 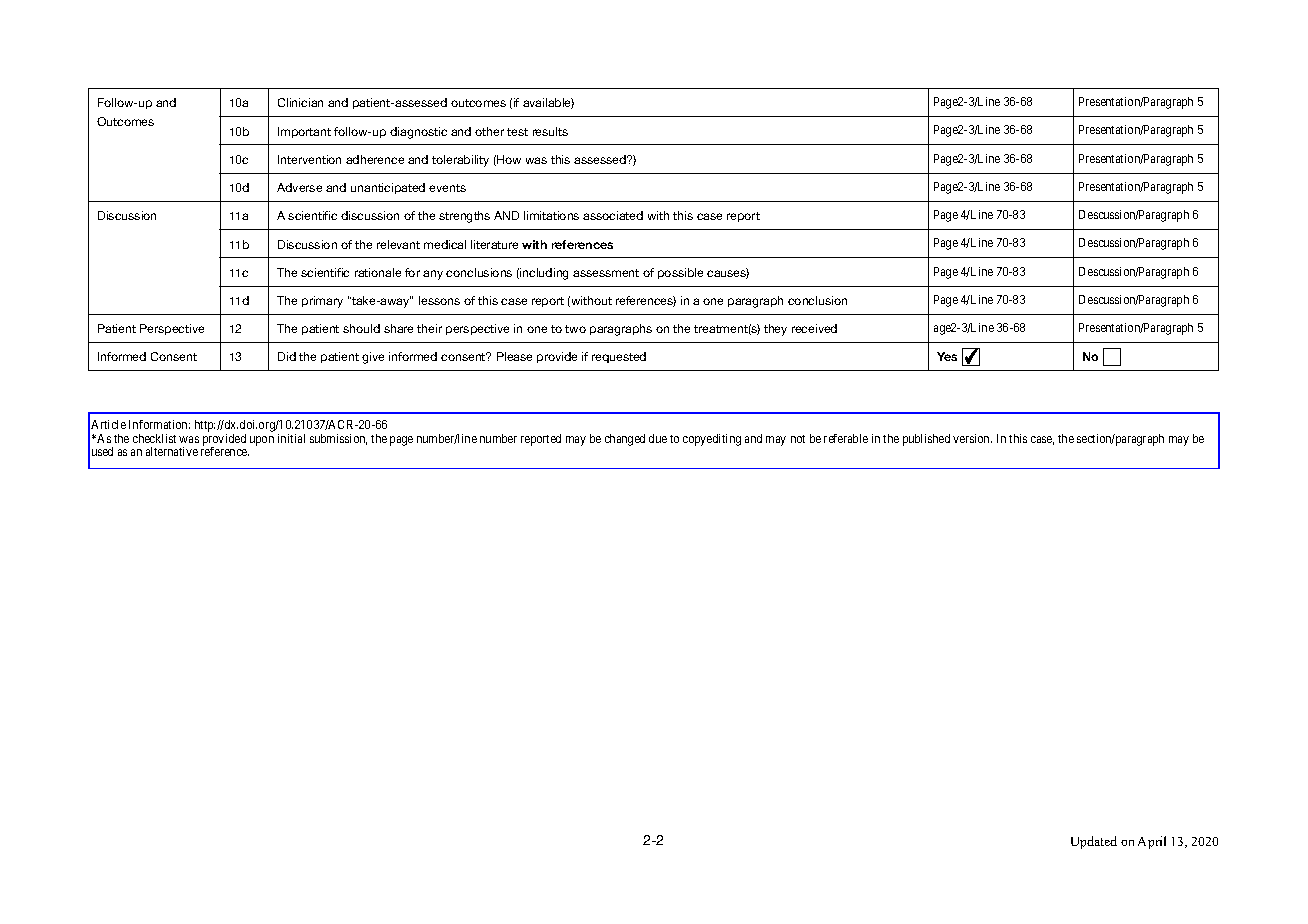 What do you see at coordinates (550, 131) in the screenshot?
I see `results` at bounding box center [550, 131].
